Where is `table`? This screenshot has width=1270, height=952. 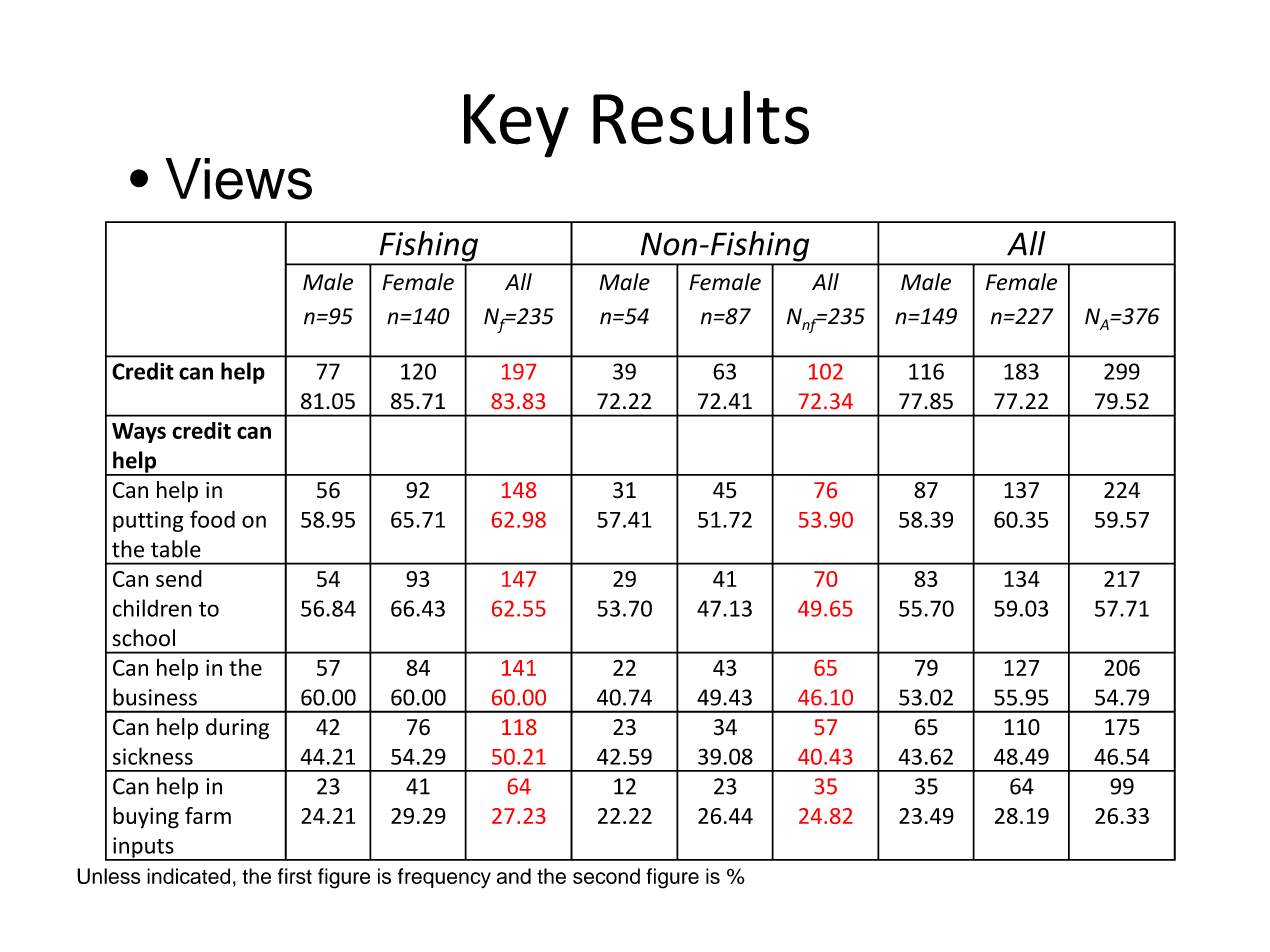
table is located at coordinates (176, 549).
